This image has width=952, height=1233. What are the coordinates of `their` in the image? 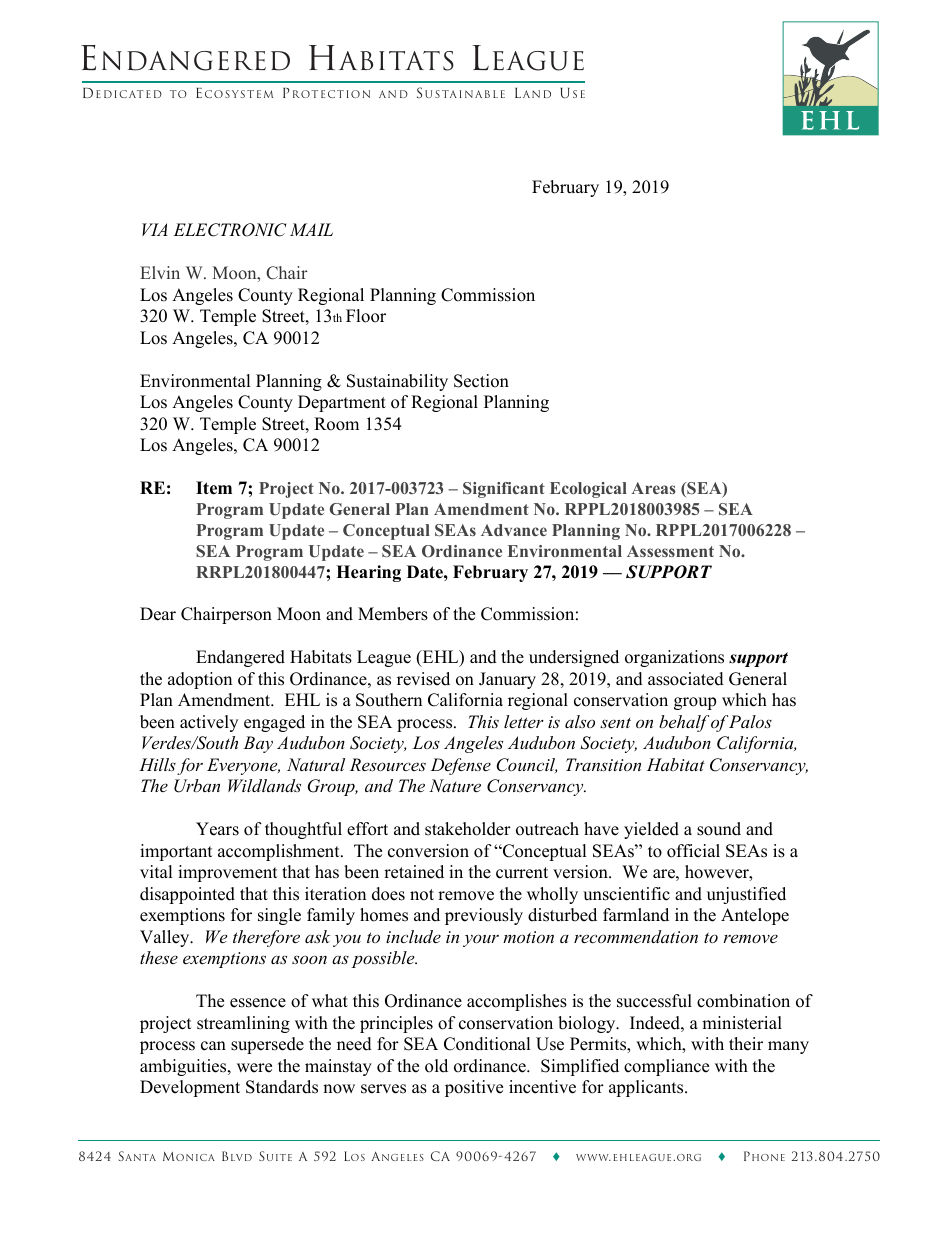 It's located at (746, 1044).
